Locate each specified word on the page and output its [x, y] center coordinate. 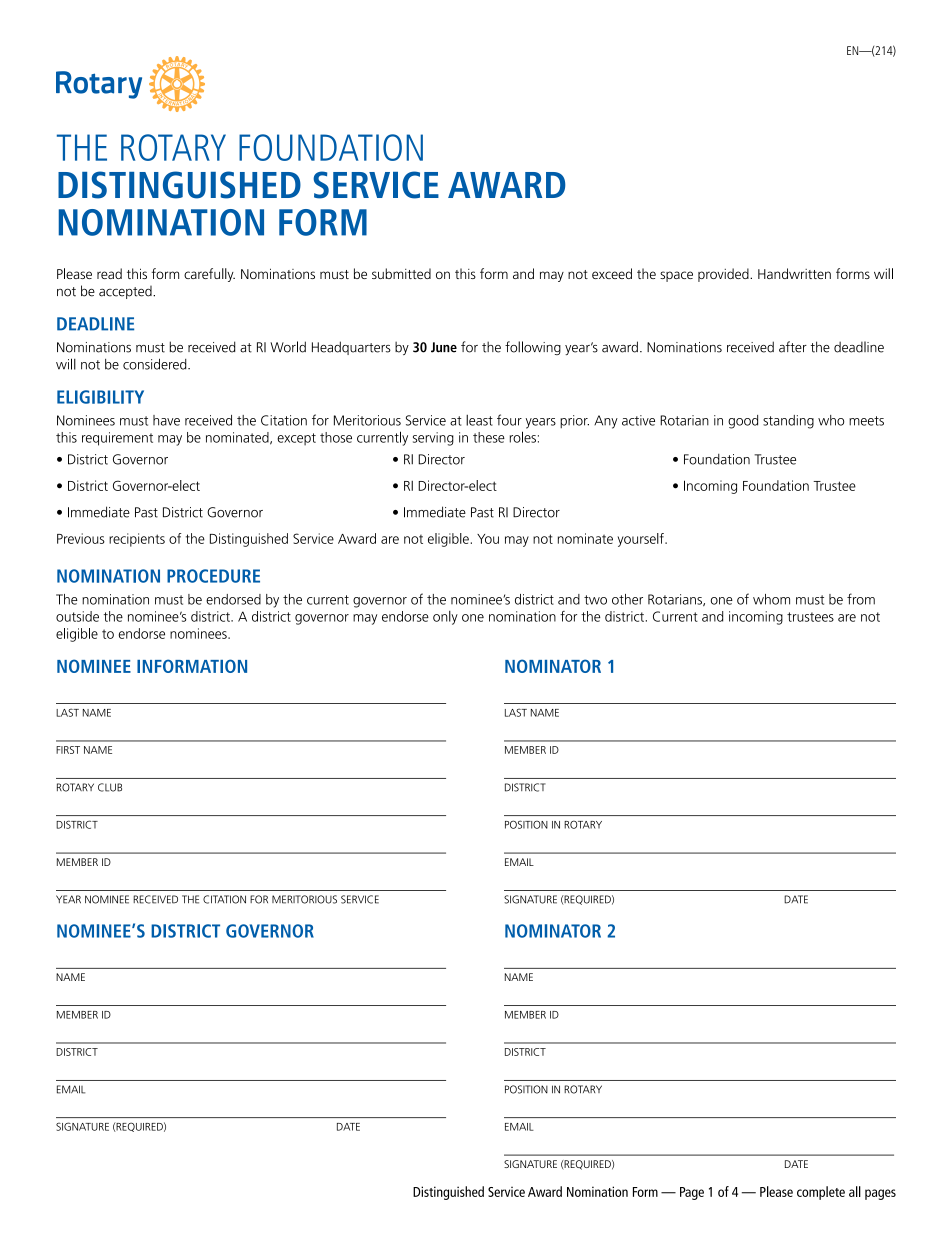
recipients [137, 540]
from [861, 599]
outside [77, 616]
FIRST [68, 750]
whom [771, 599]
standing [788, 422]
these [489, 437]
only [445, 618]
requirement [117, 439]
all [855, 1191]
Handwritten [794, 273]
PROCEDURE [213, 576]
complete [821, 1193]
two [595, 600]
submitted [401, 273]
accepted [126, 292]
